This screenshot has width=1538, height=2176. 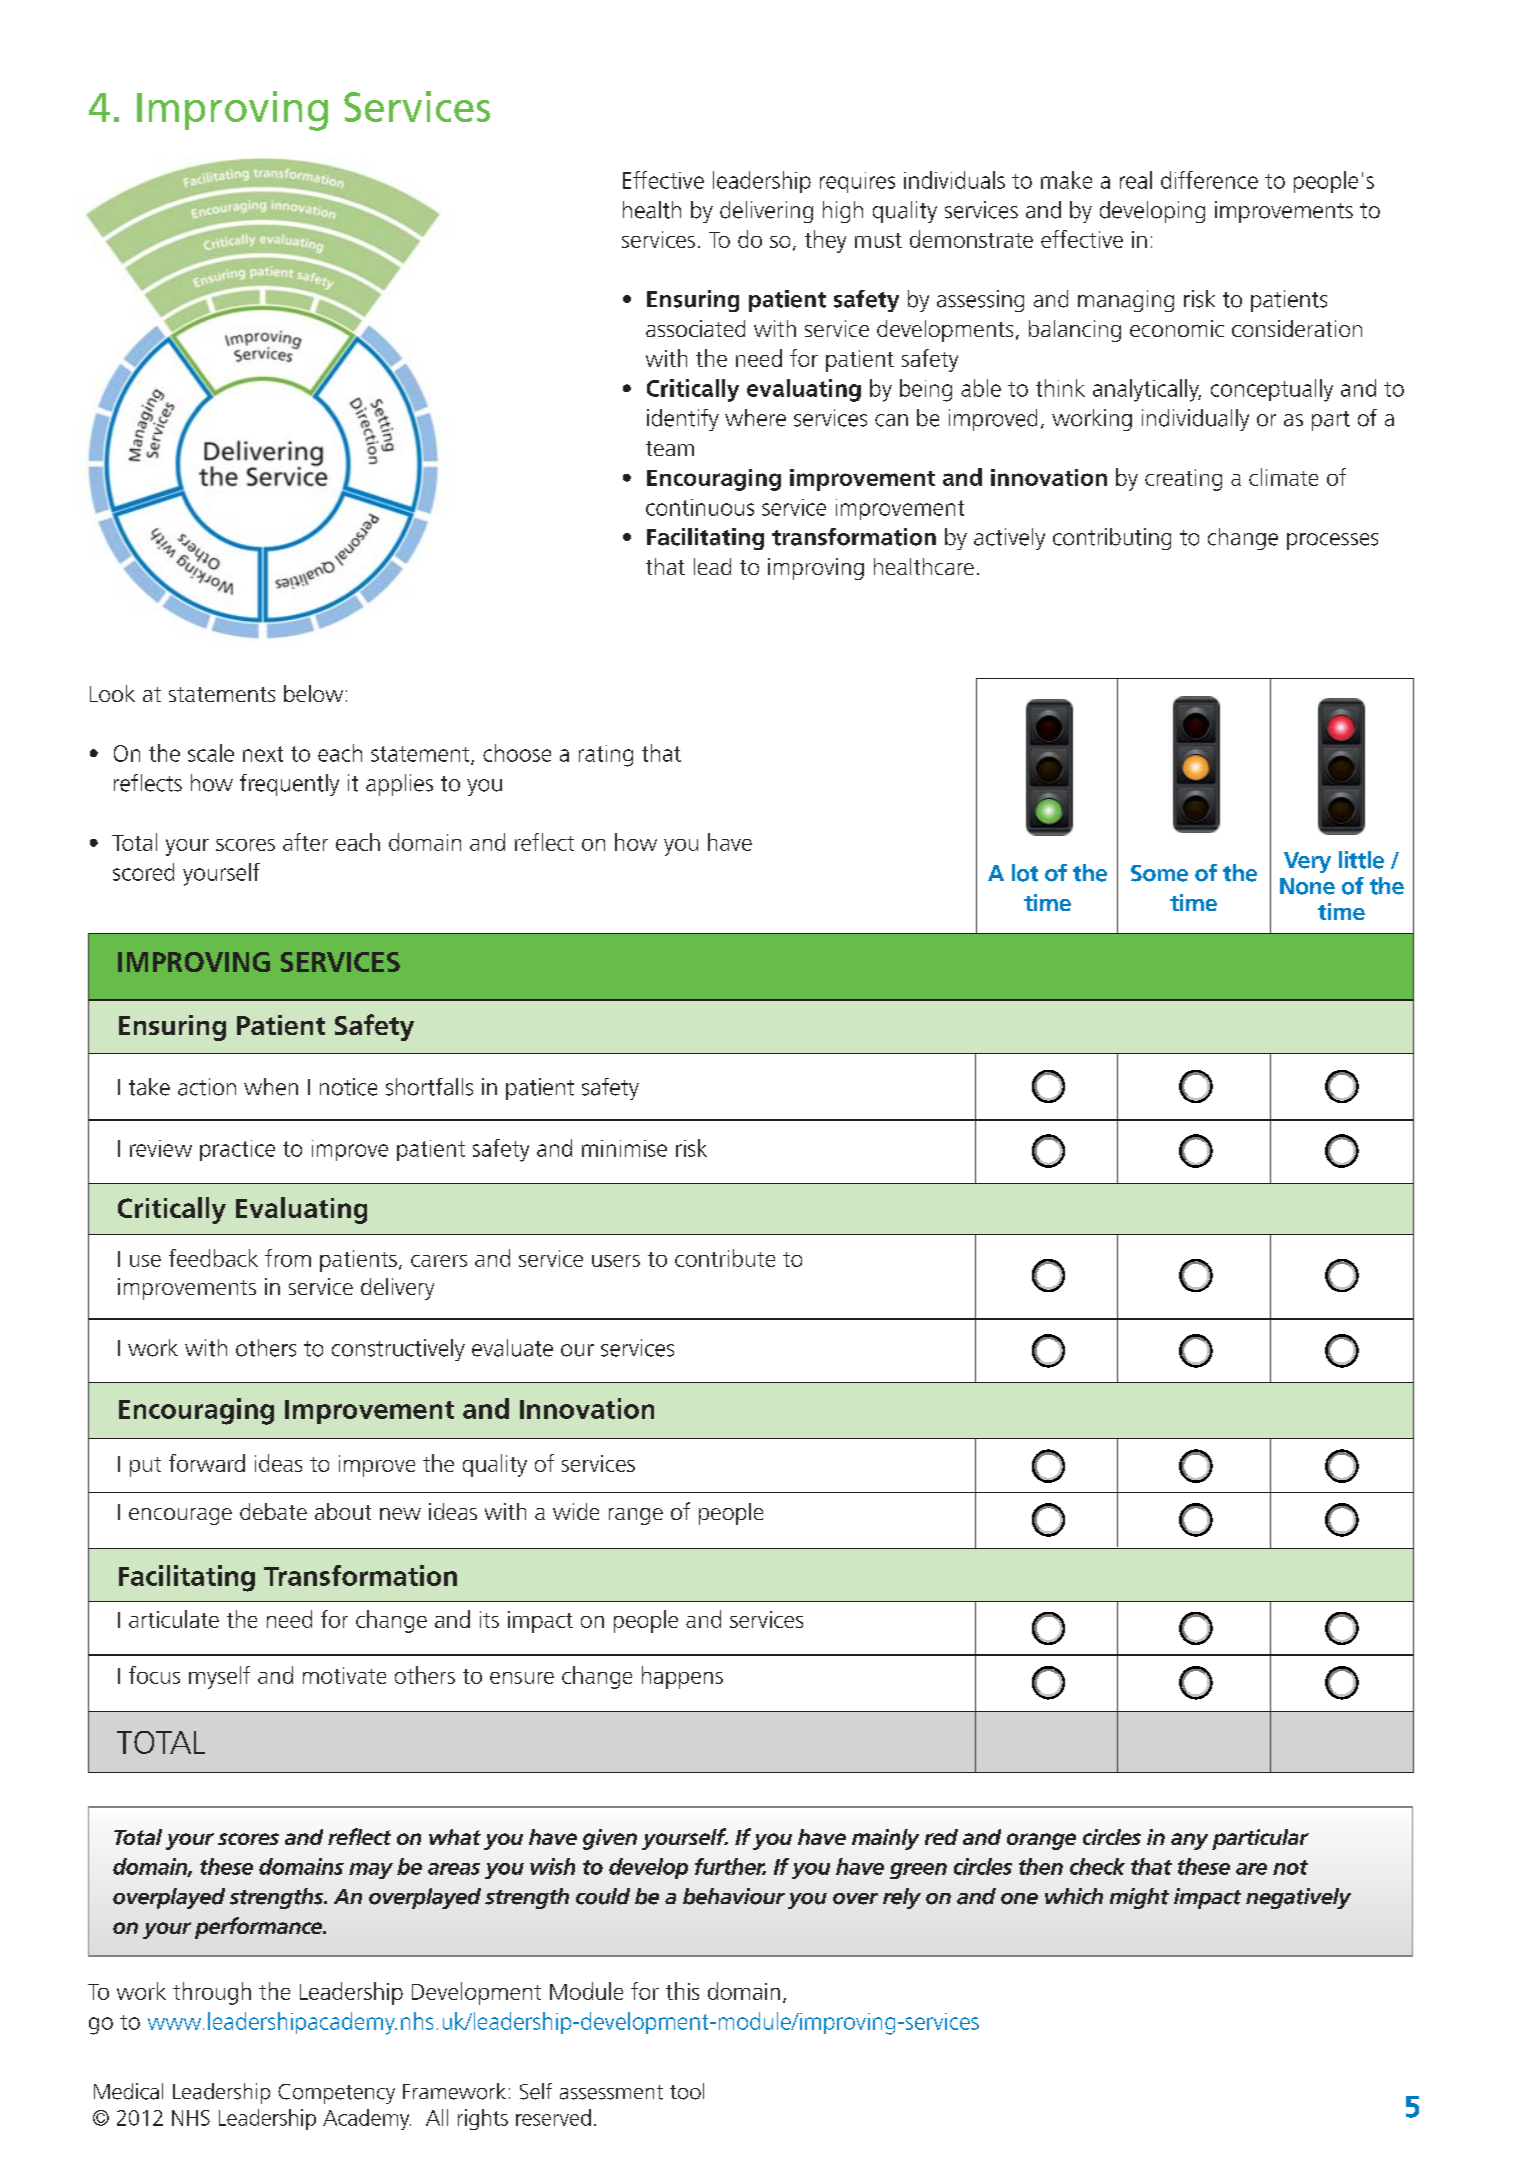 What do you see at coordinates (1209, 180) in the screenshot?
I see `difference` at bounding box center [1209, 180].
